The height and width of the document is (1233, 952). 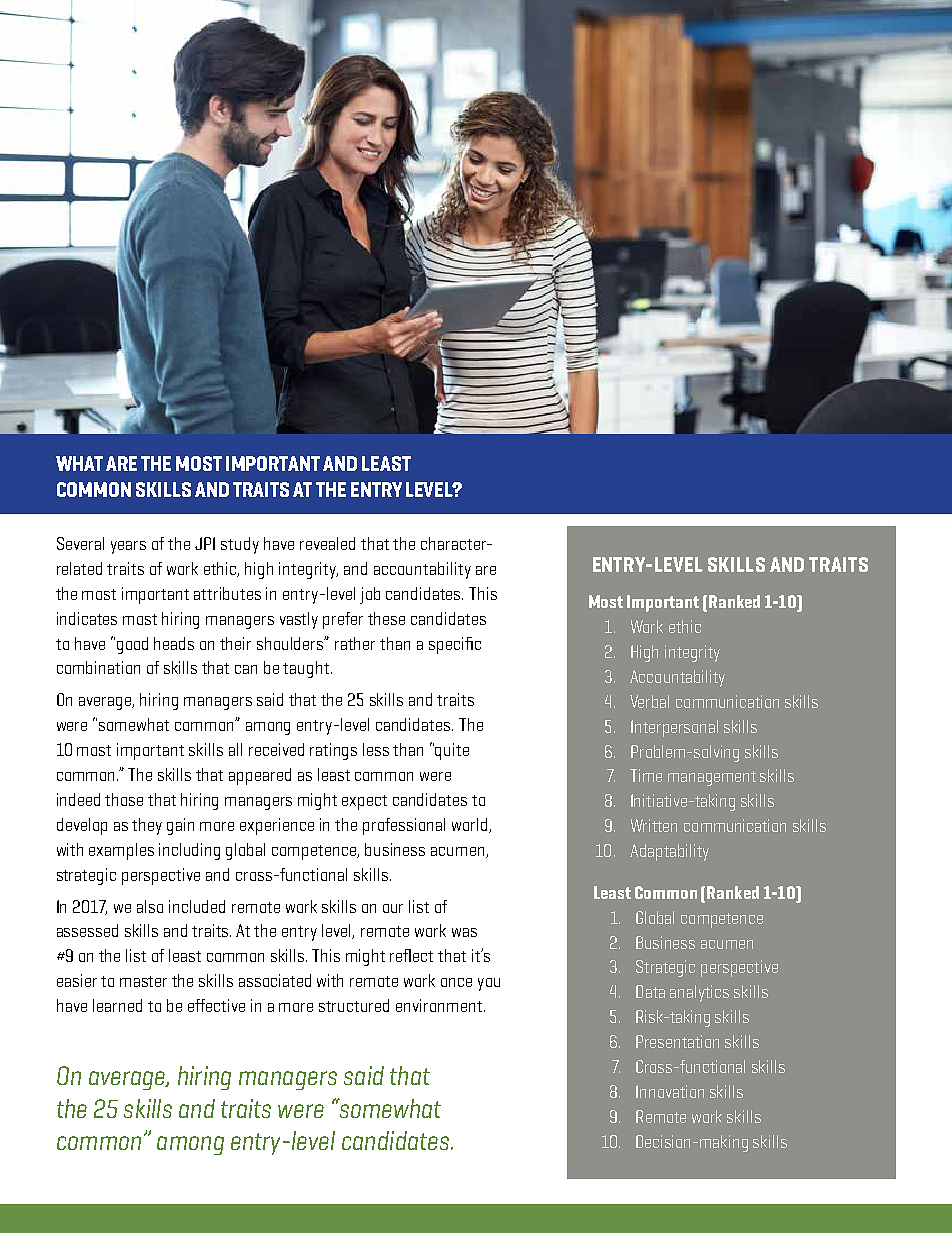 I want to click on revealed, so click(x=327, y=543).
